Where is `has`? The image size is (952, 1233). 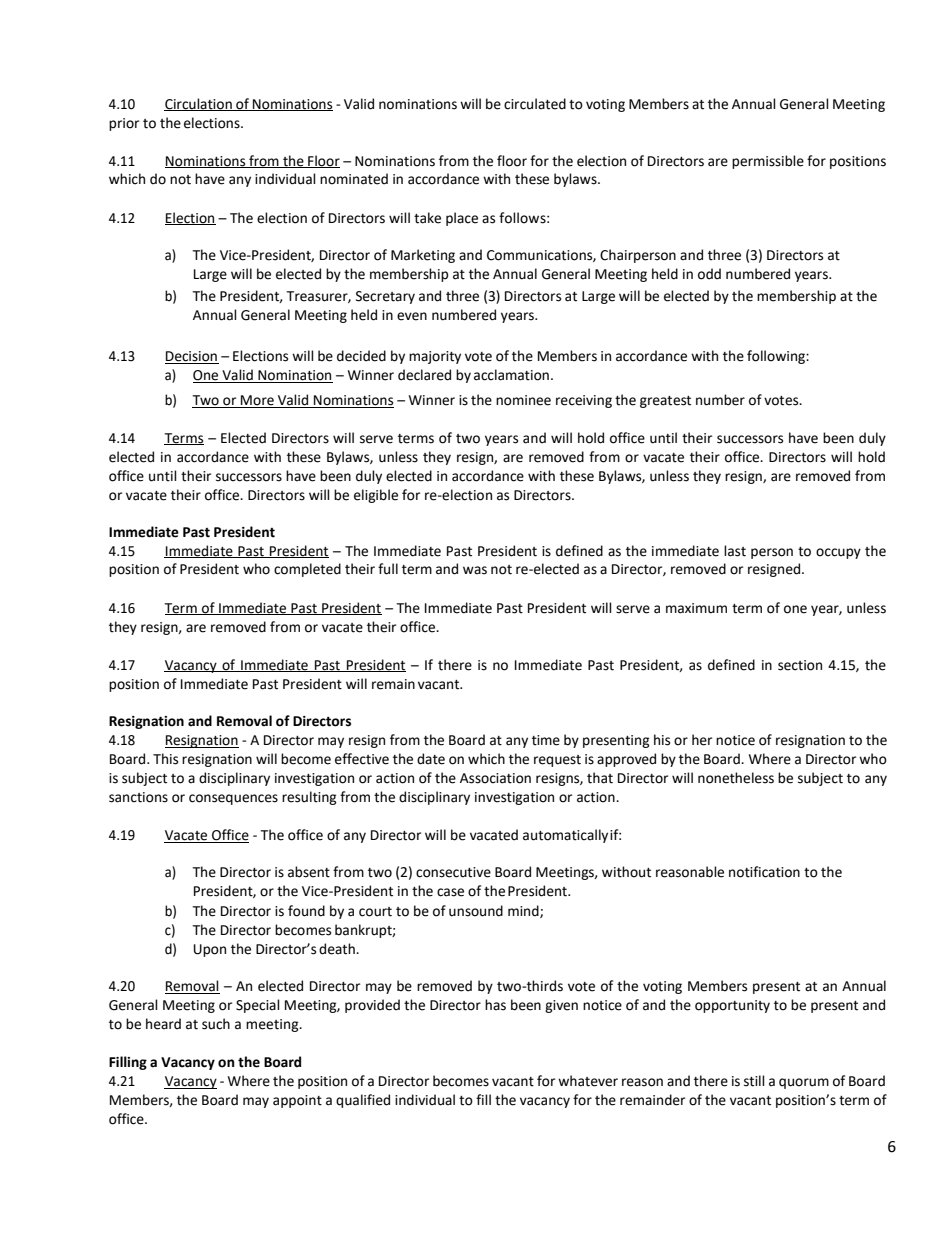 has is located at coordinates (495, 1005).
